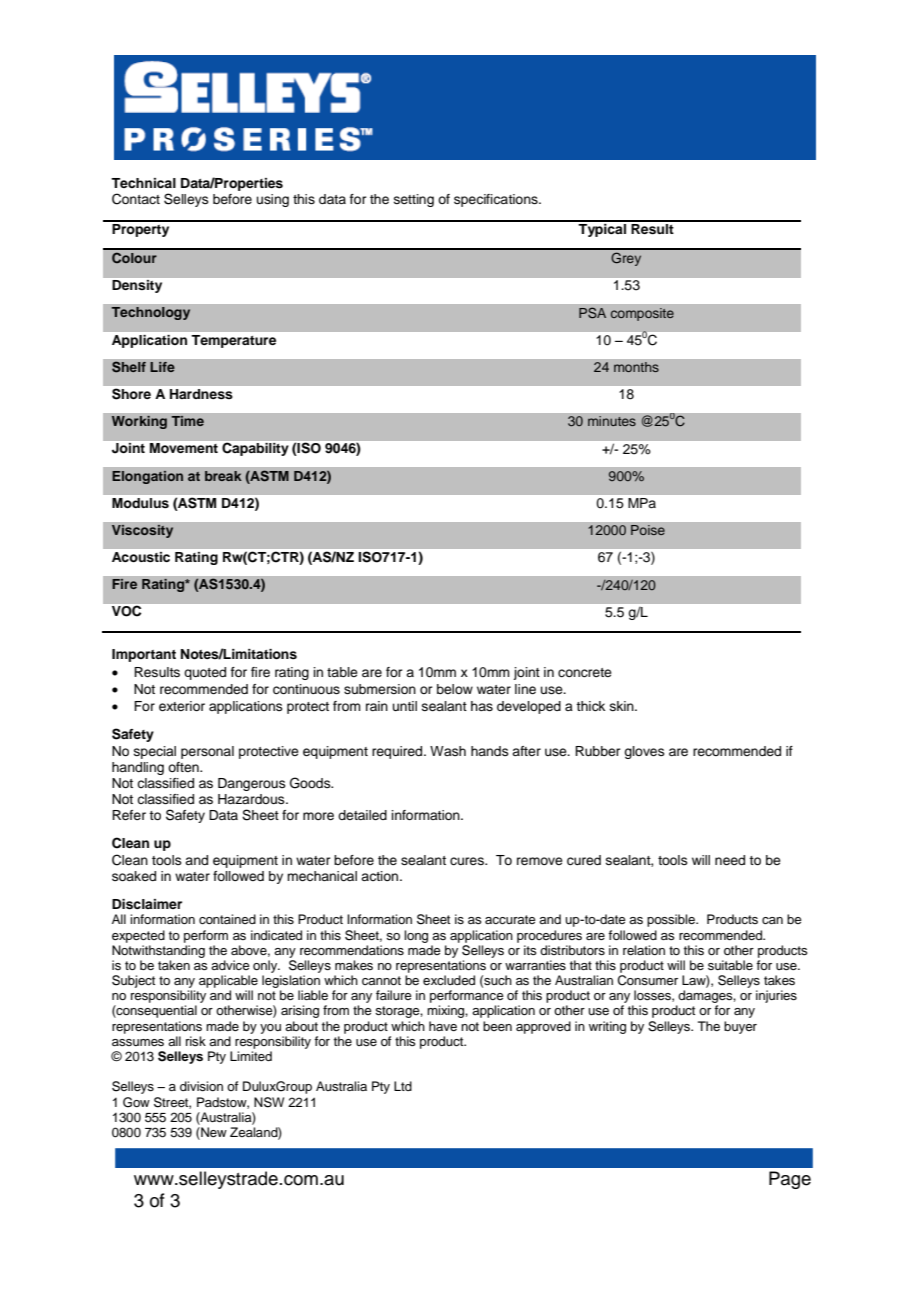 This screenshot has height=1308, width=924. Describe the element at coordinates (672, 920) in the screenshot. I see `possible` at that location.
